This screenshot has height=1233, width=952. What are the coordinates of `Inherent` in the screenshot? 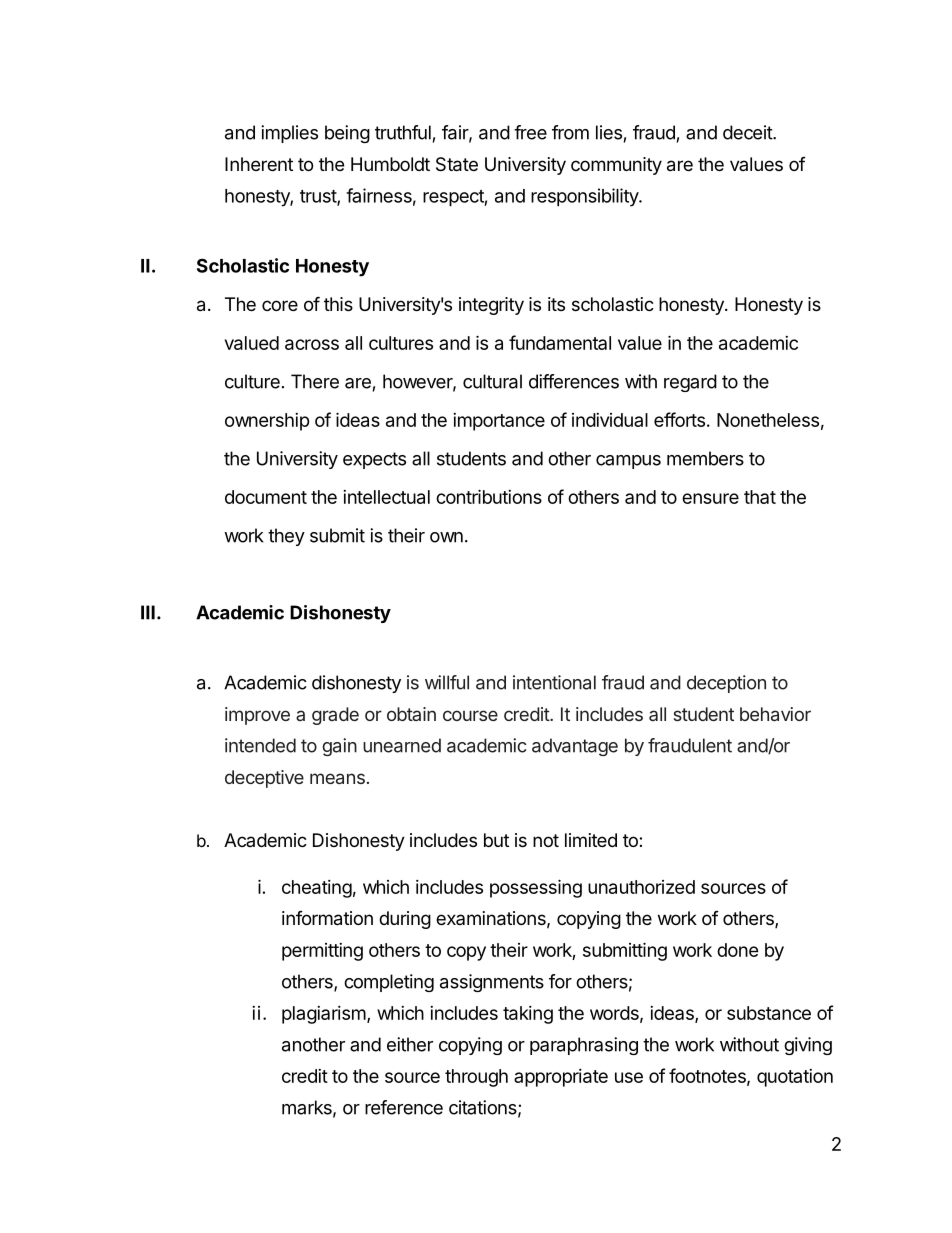 It's located at (259, 164).
